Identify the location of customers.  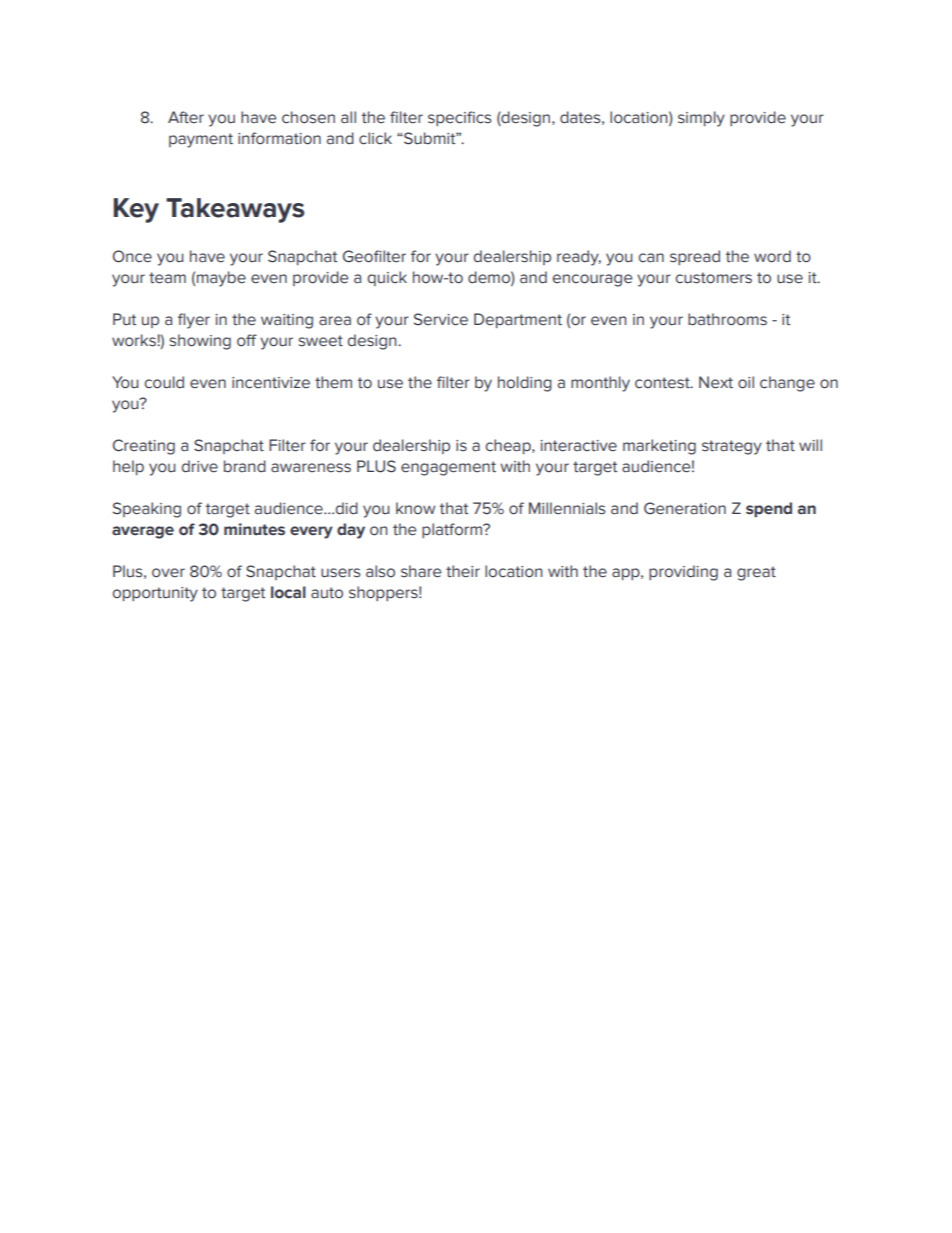
(714, 278).
